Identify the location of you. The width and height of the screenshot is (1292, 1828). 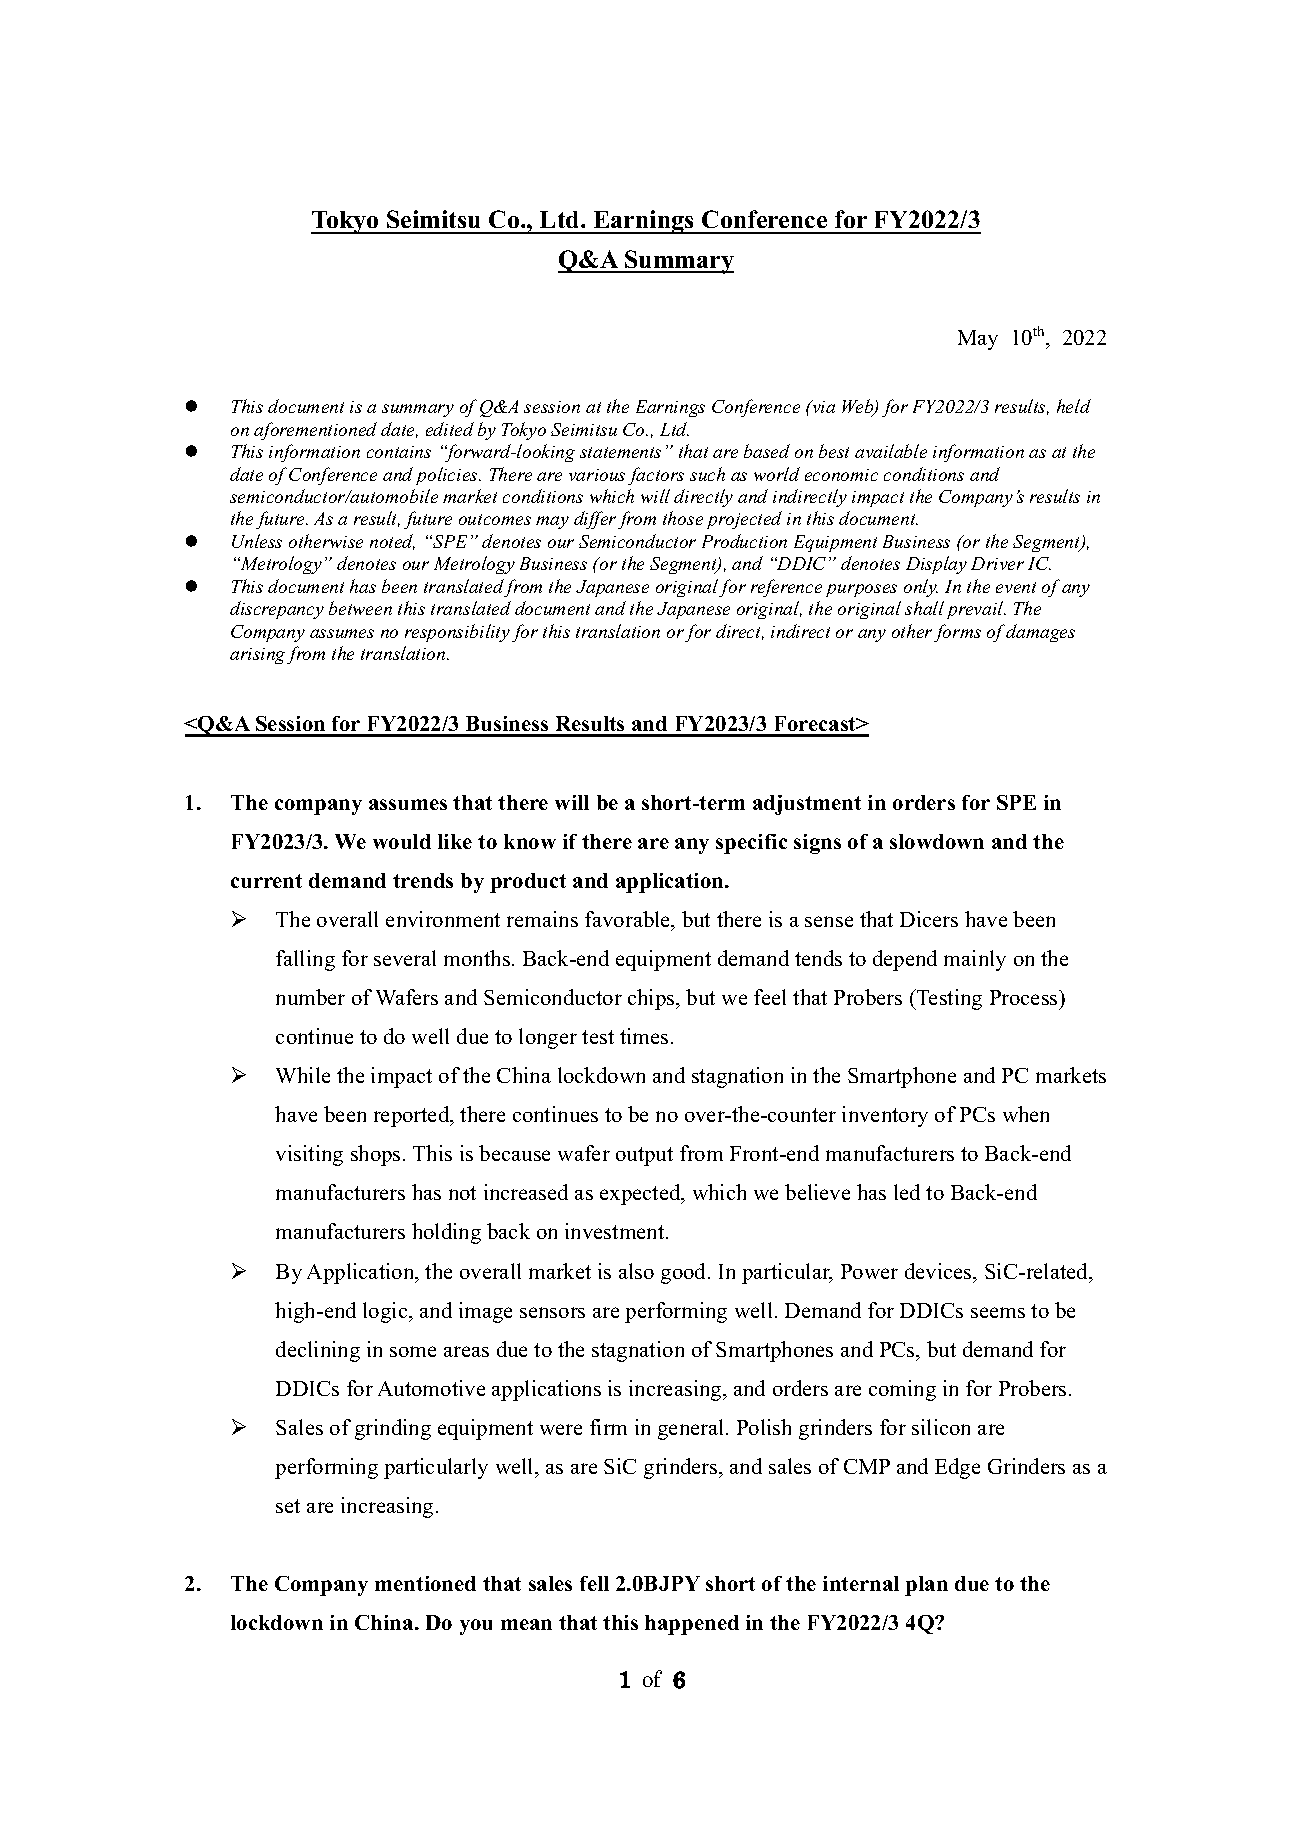
(476, 1627).
